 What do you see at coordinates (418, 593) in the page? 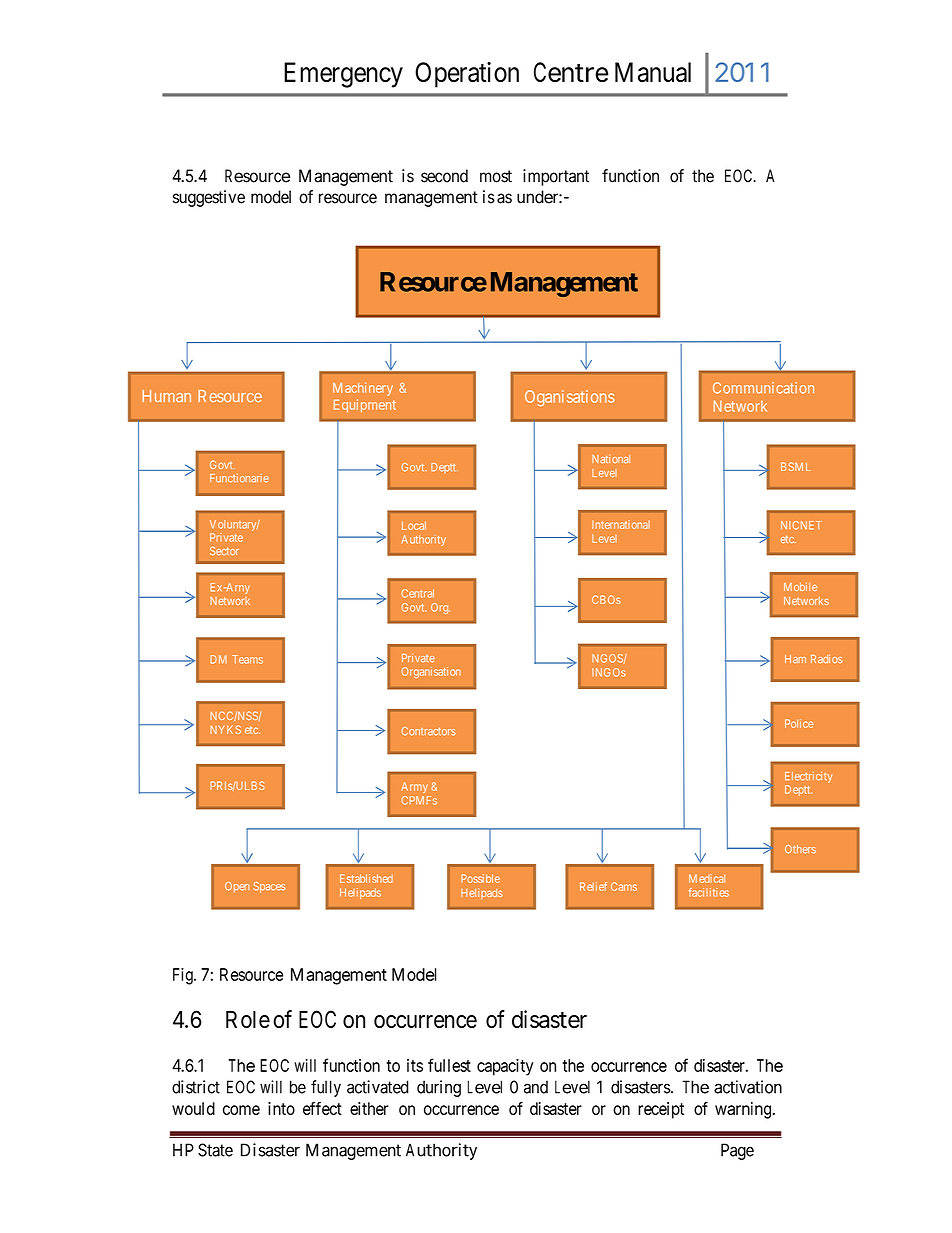
I see `Central` at bounding box center [418, 593].
